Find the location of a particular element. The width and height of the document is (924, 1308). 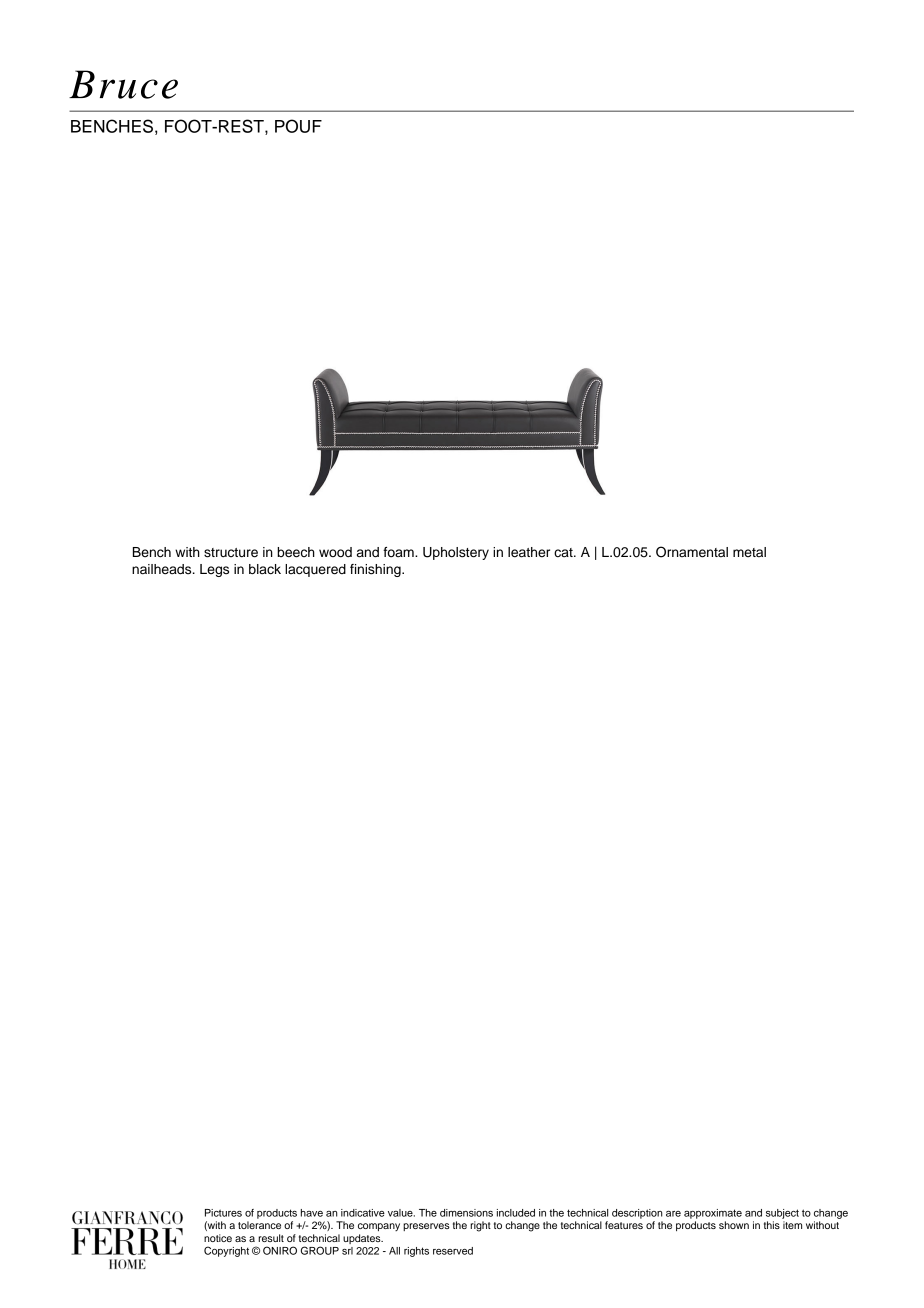

Legs is located at coordinates (214, 570).
